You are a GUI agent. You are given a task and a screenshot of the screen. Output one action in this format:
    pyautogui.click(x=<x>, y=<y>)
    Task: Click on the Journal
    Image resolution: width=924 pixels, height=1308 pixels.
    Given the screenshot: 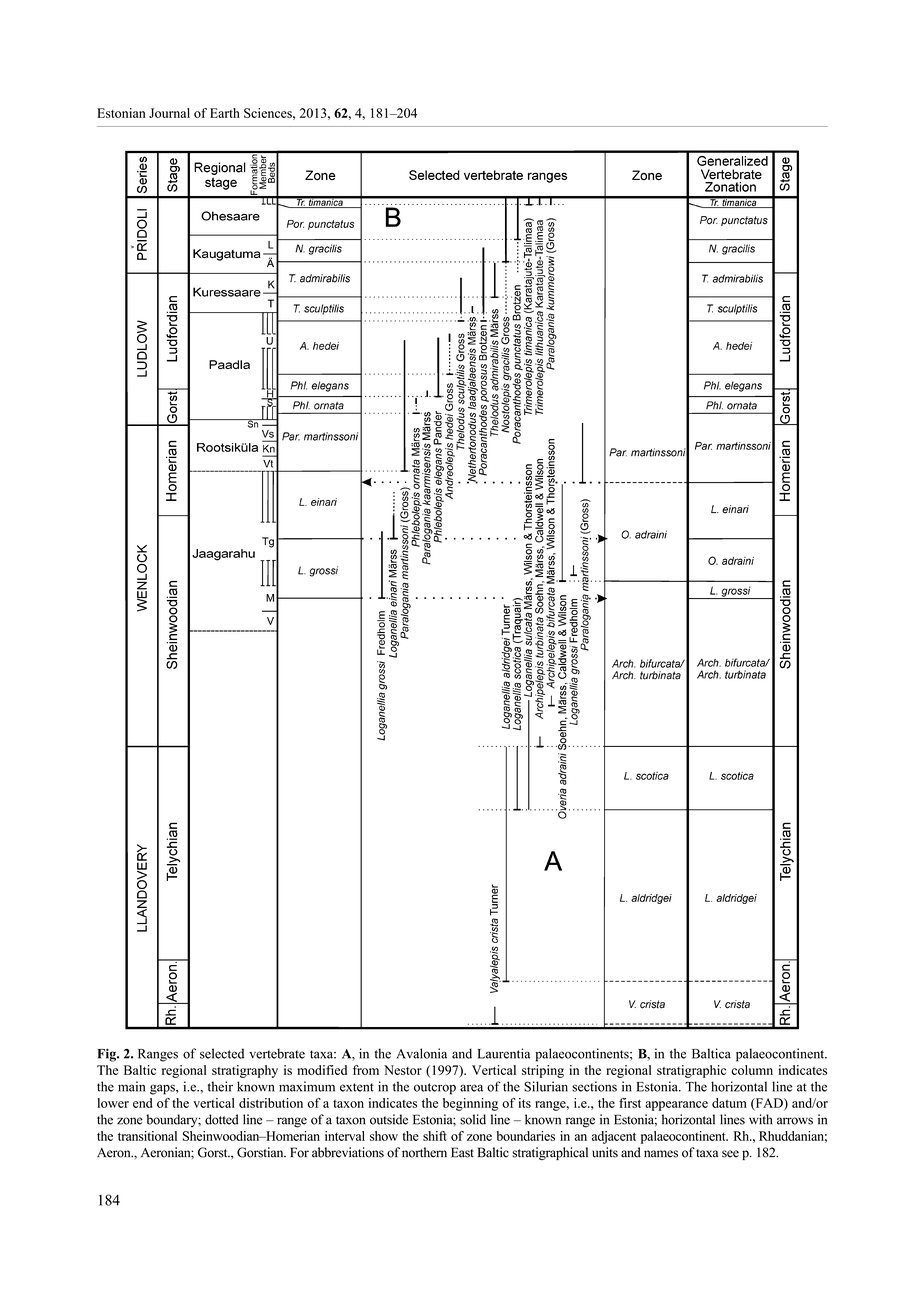 What is the action you would take?
    pyautogui.click(x=169, y=113)
